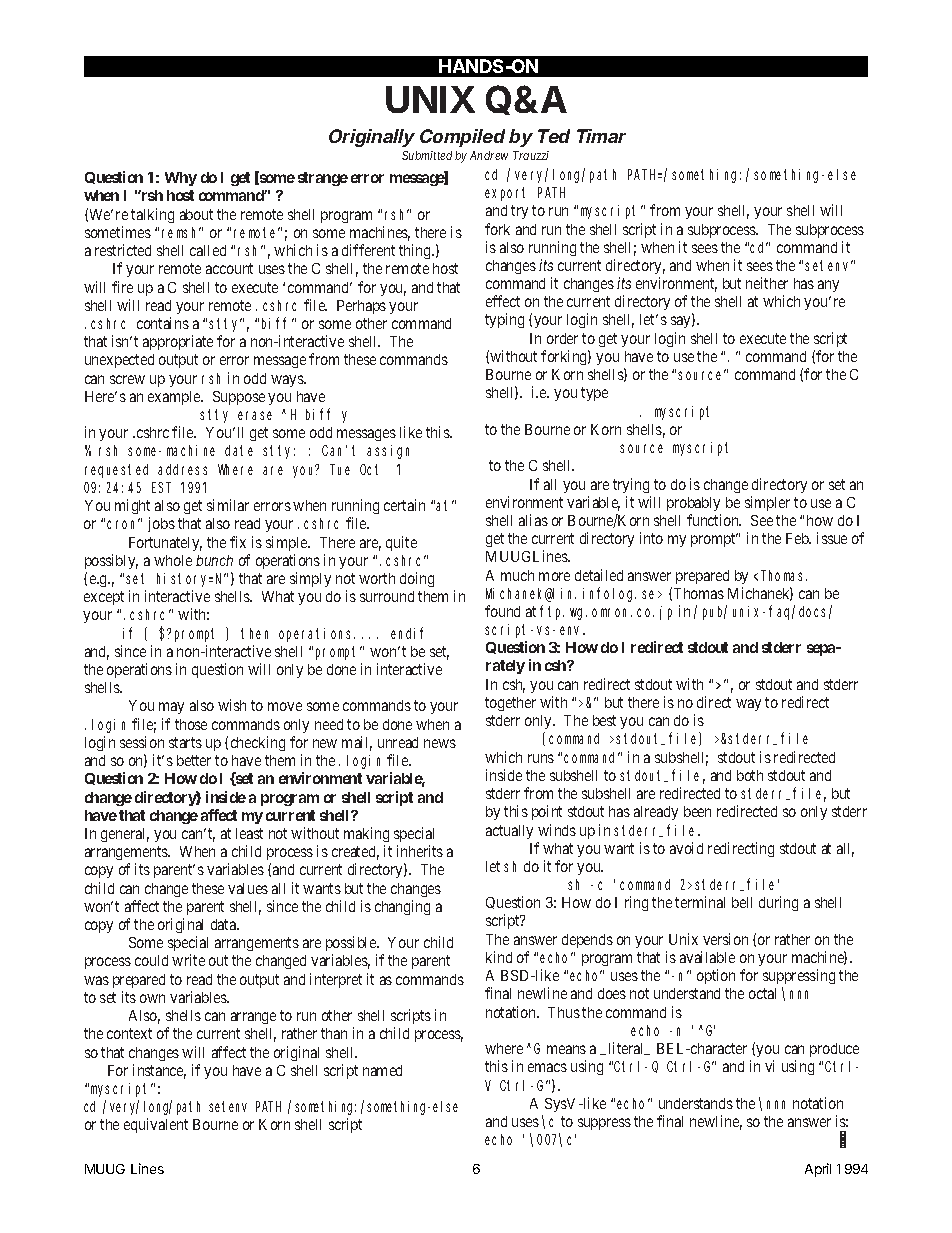  What do you see at coordinates (767, 283) in the document?
I see `neither` at bounding box center [767, 283].
